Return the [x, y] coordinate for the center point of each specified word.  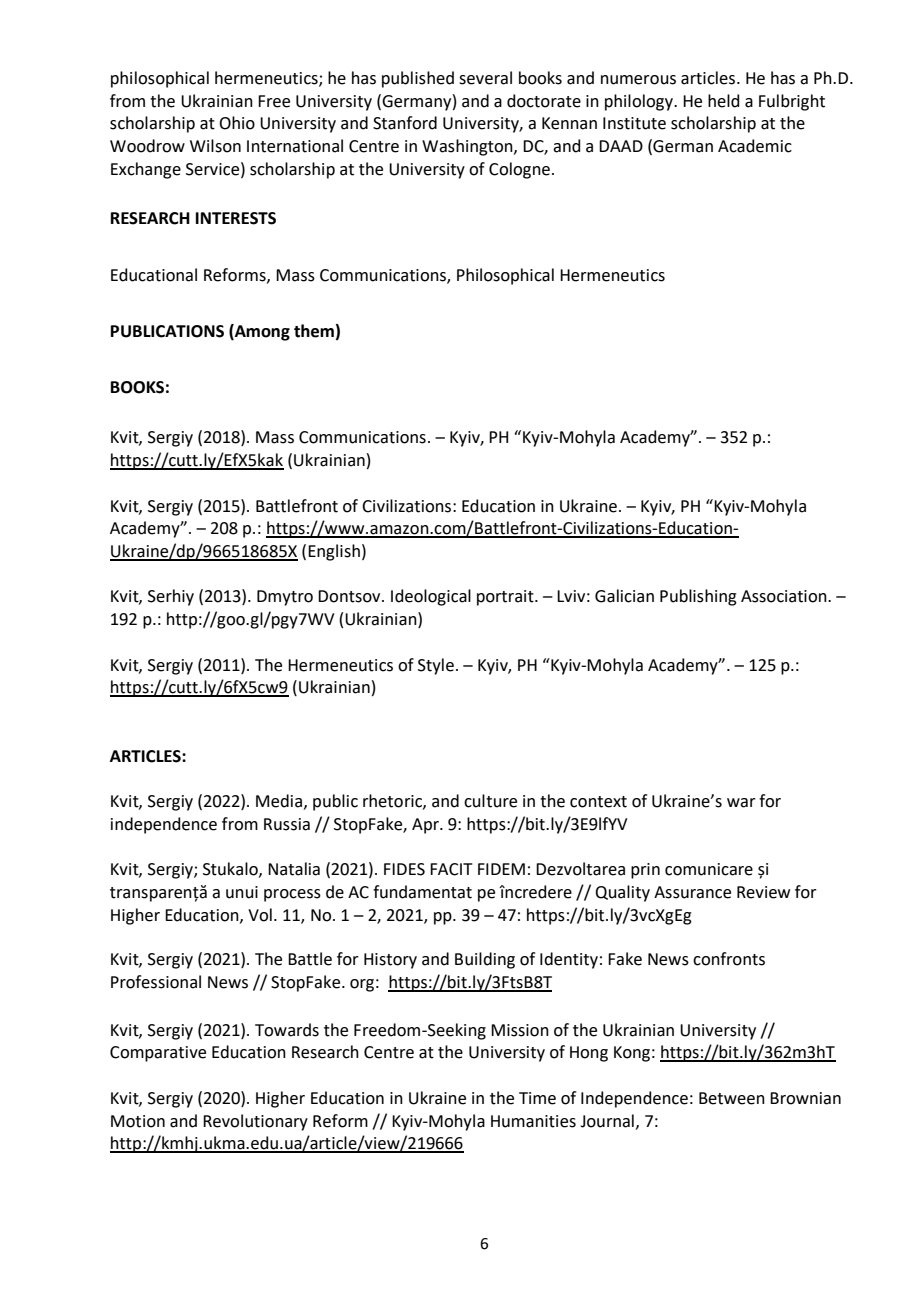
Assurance [692, 892]
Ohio [237, 123]
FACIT [451, 869]
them [314, 331]
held [724, 101]
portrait [506, 598]
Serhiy [171, 597]
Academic [755, 146]
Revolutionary [255, 1122]
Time [537, 1098]
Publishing [698, 597]
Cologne [519, 170]
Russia [287, 824]
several [485, 78]
